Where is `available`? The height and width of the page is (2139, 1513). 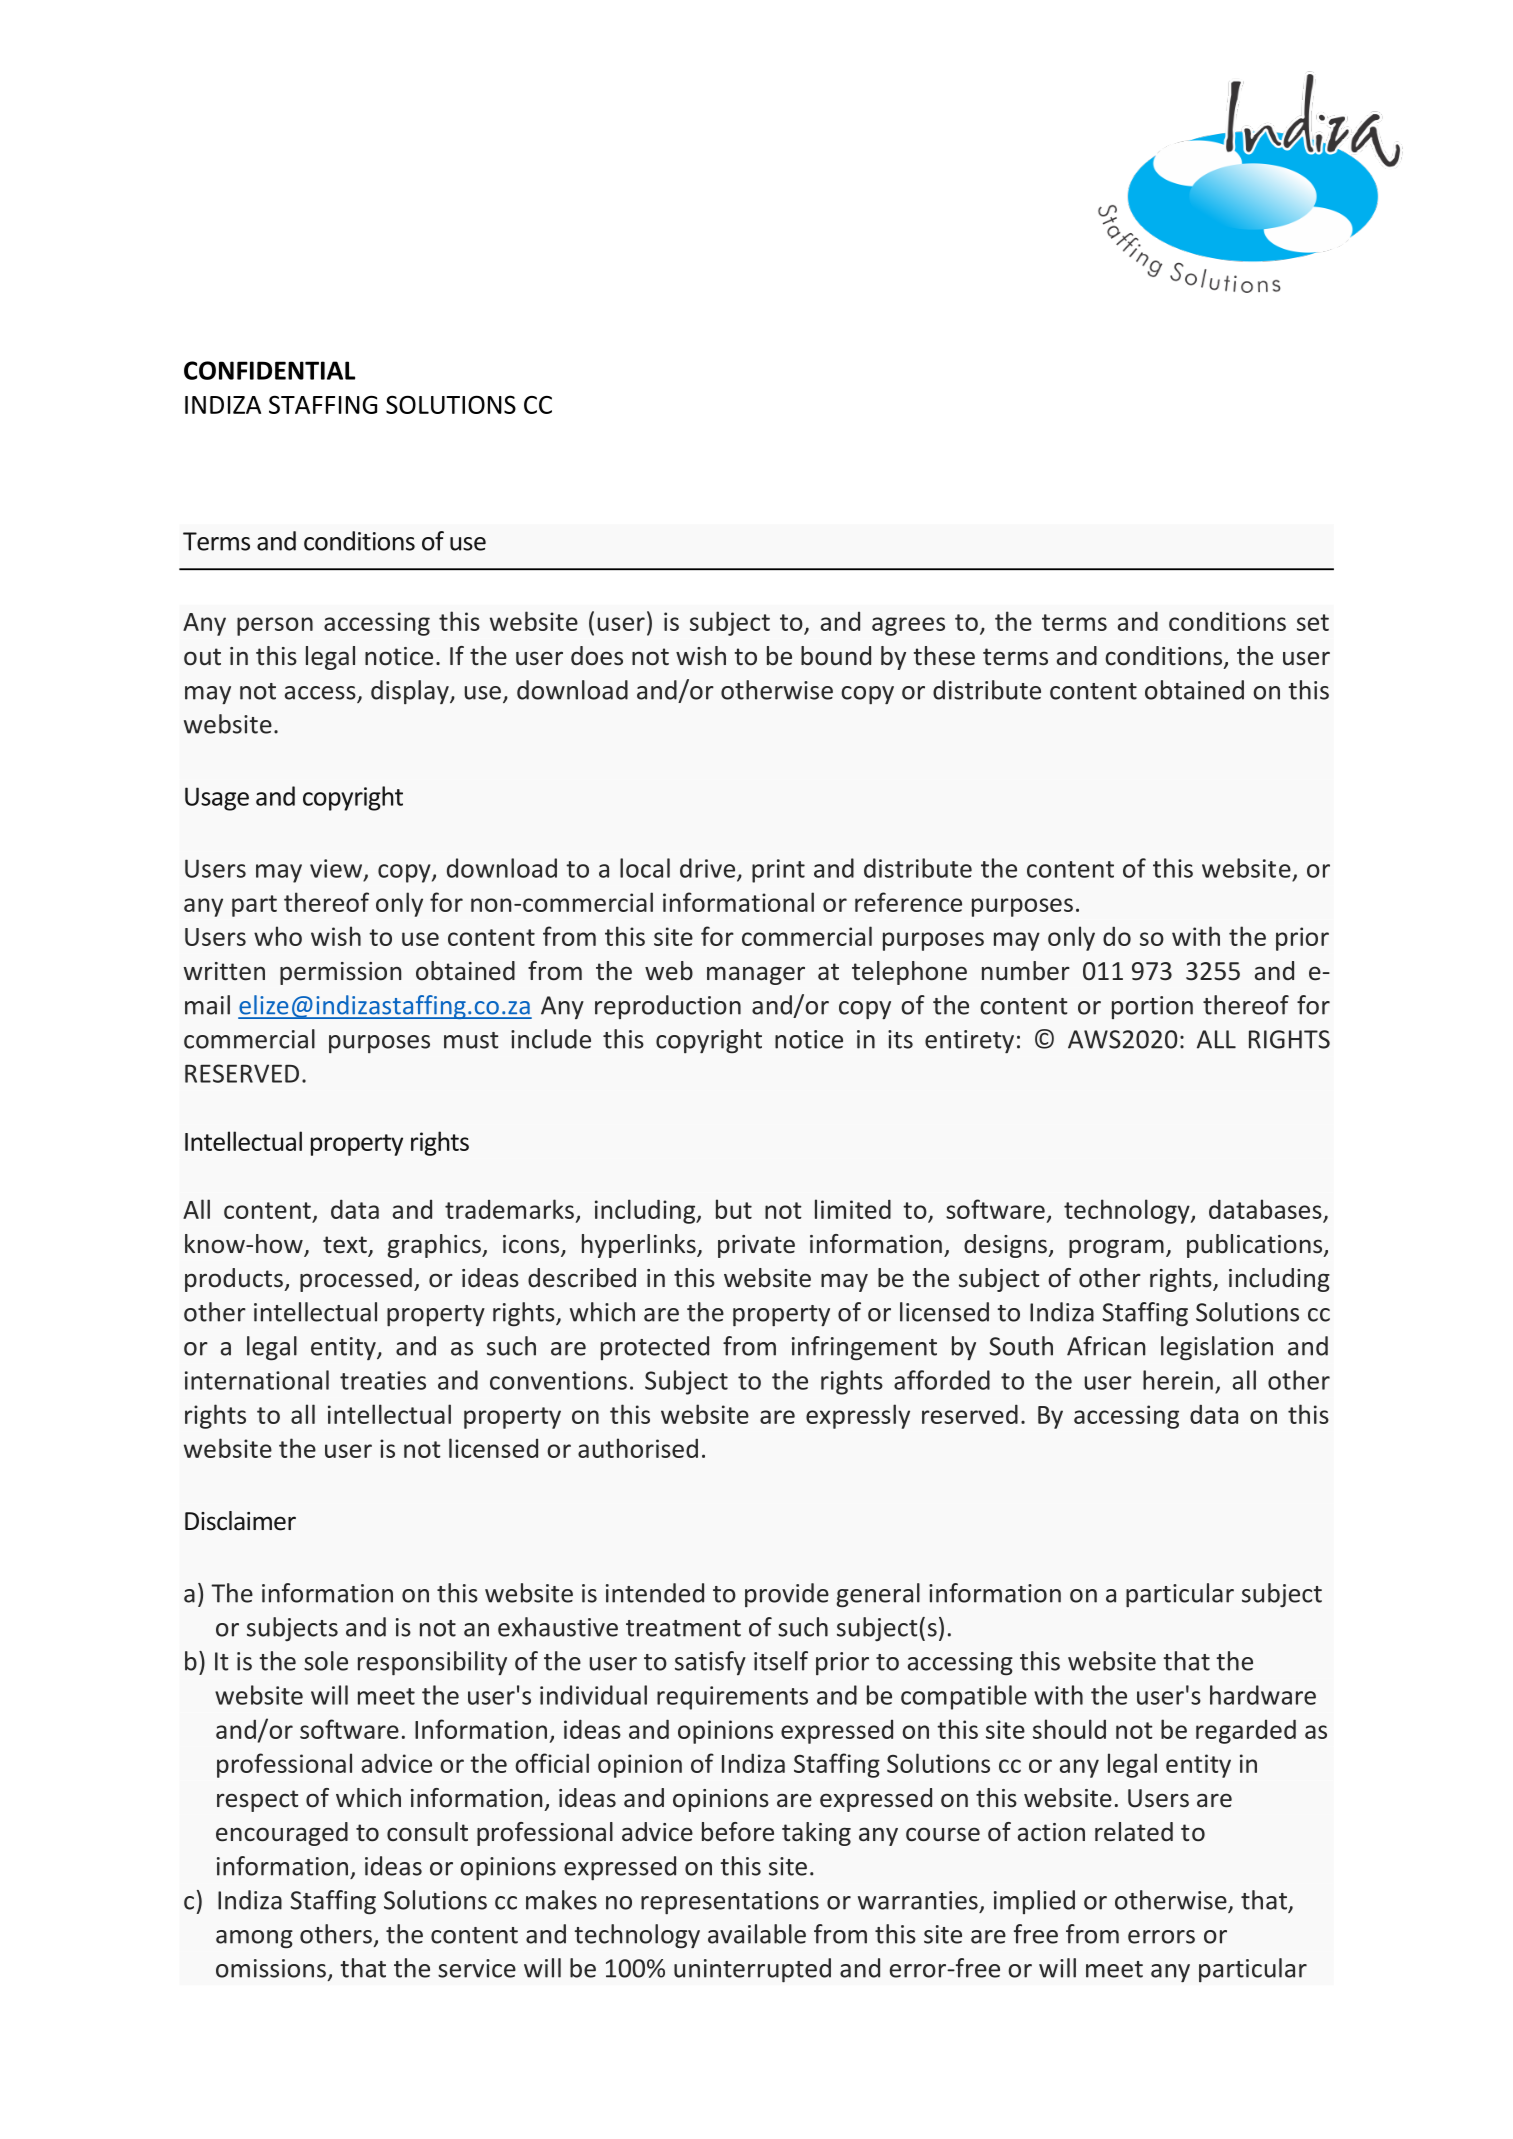
available is located at coordinates (757, 1934).
